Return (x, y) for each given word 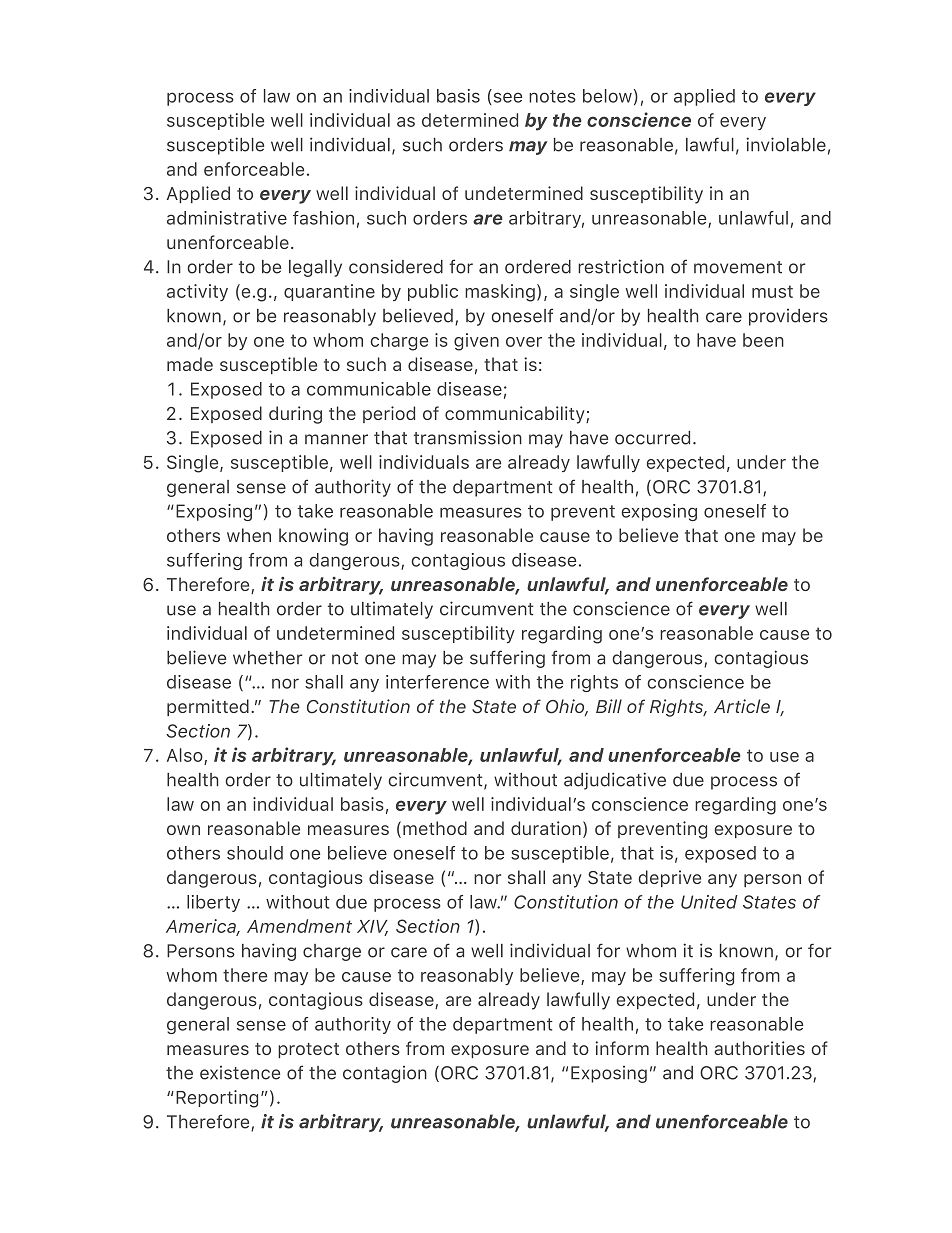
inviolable (786, 144)
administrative (227, 218)
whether (267, 658)
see (506, 98)
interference (437, 682)
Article (742, 706)
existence (240, 1073)
